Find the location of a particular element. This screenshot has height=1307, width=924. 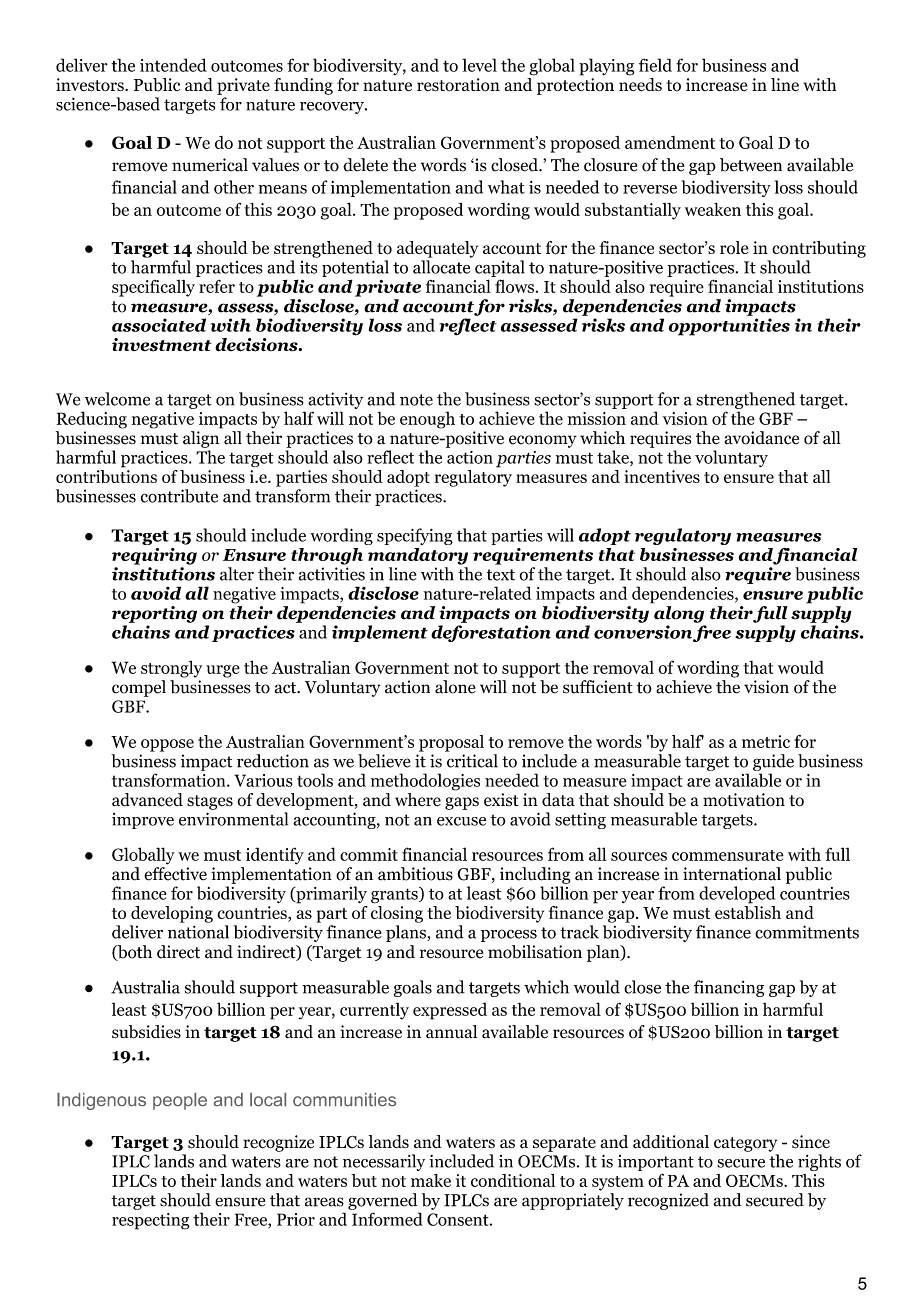

respecting is located at coordinates (151, 1221).
